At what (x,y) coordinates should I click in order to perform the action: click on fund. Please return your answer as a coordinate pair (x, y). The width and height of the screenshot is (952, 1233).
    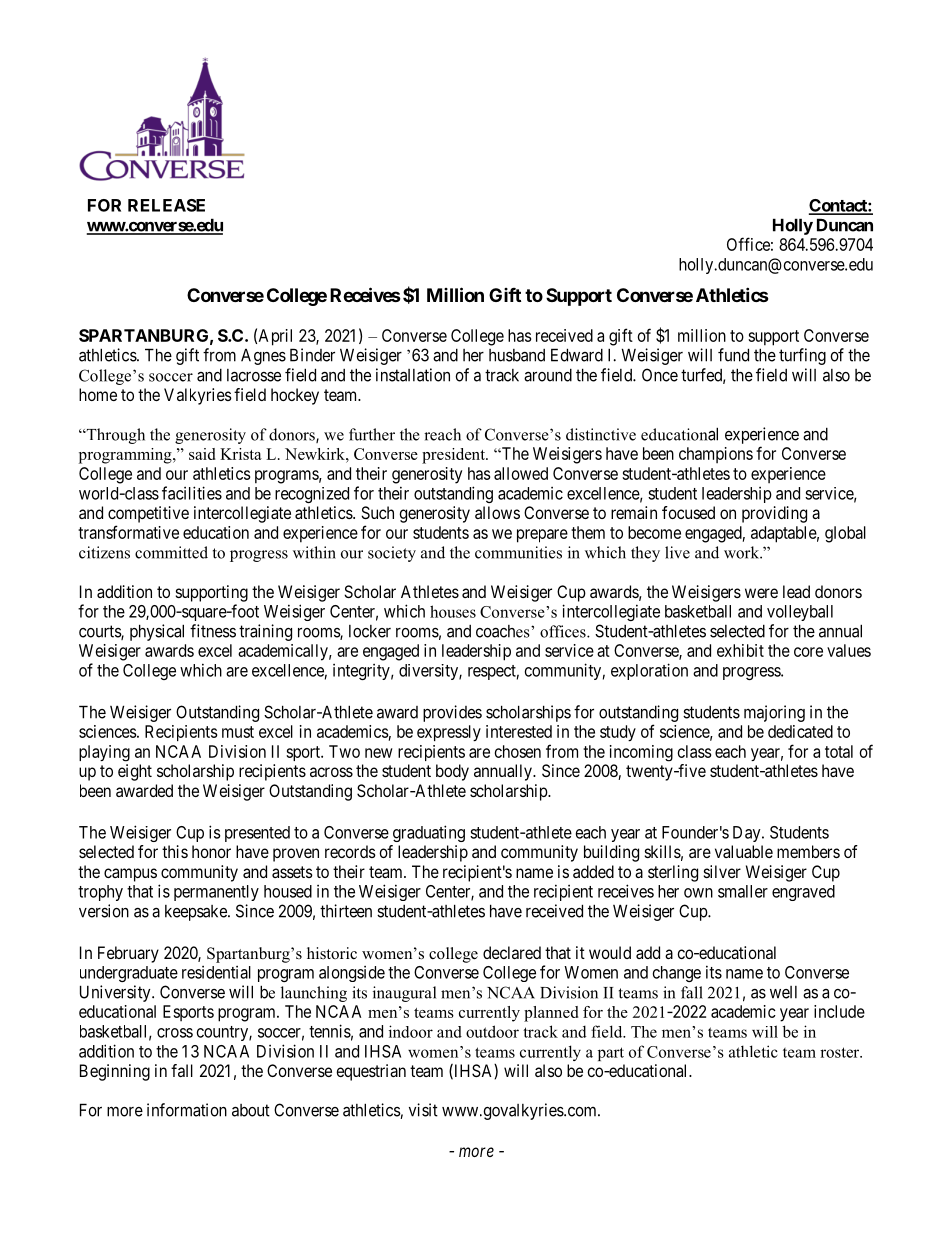
    Looking at the image, I should click on (733, 355).
